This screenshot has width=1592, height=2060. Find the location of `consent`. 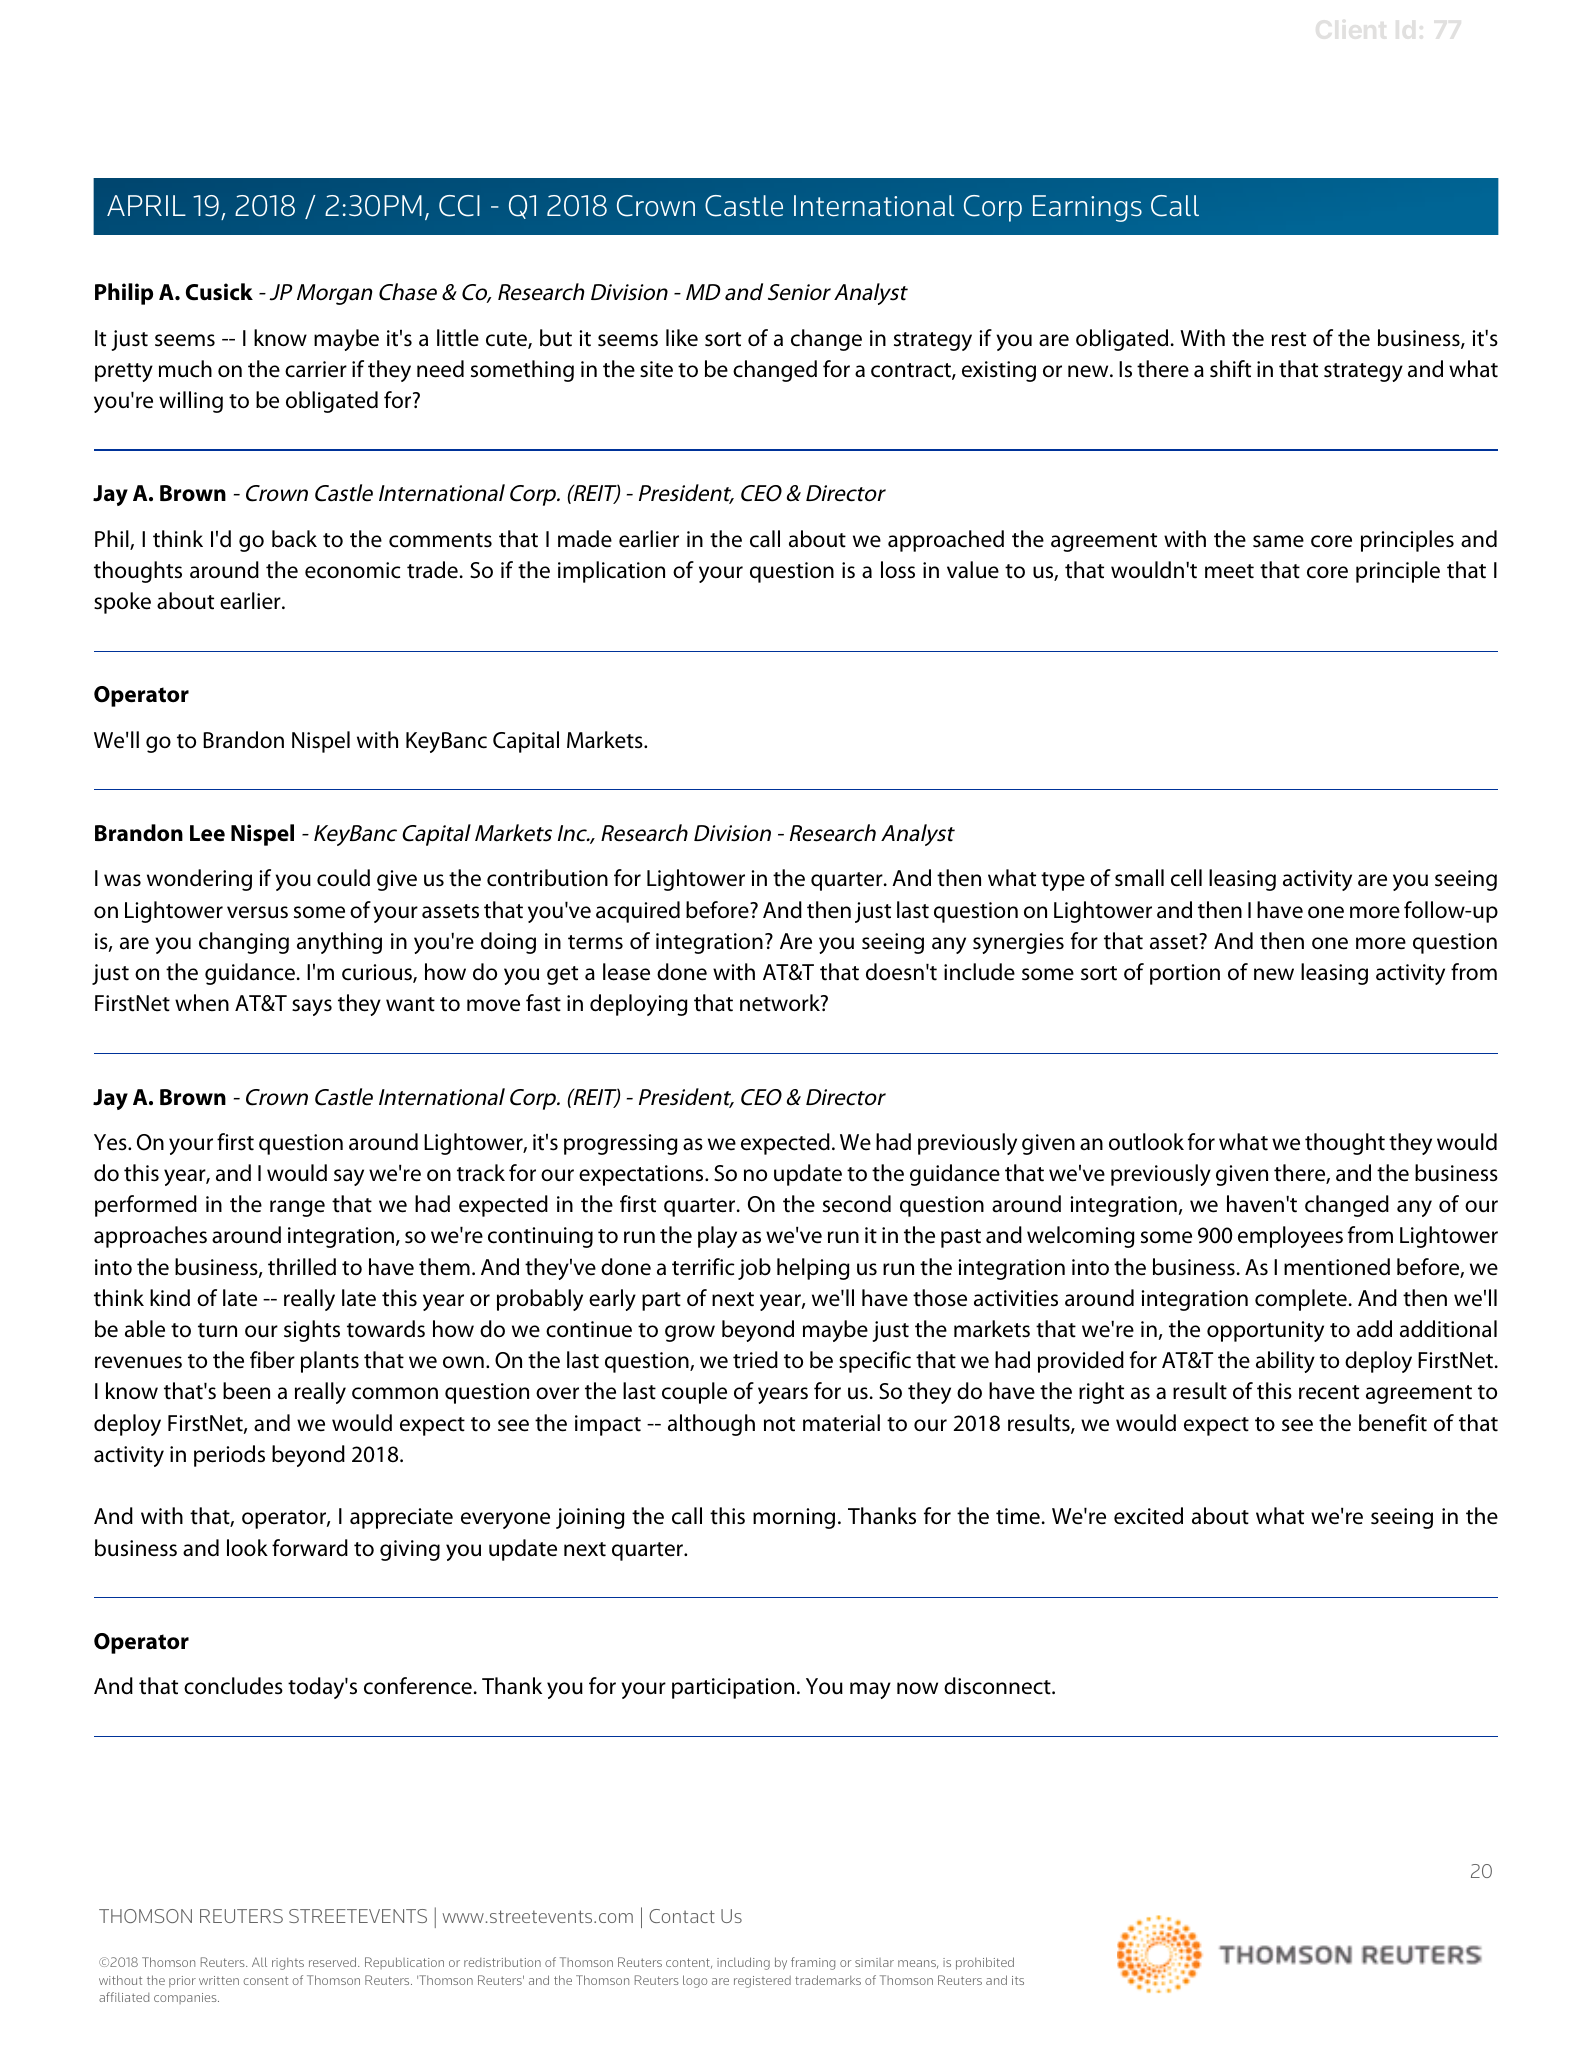

consent is located at coordinates (265, 1980).
